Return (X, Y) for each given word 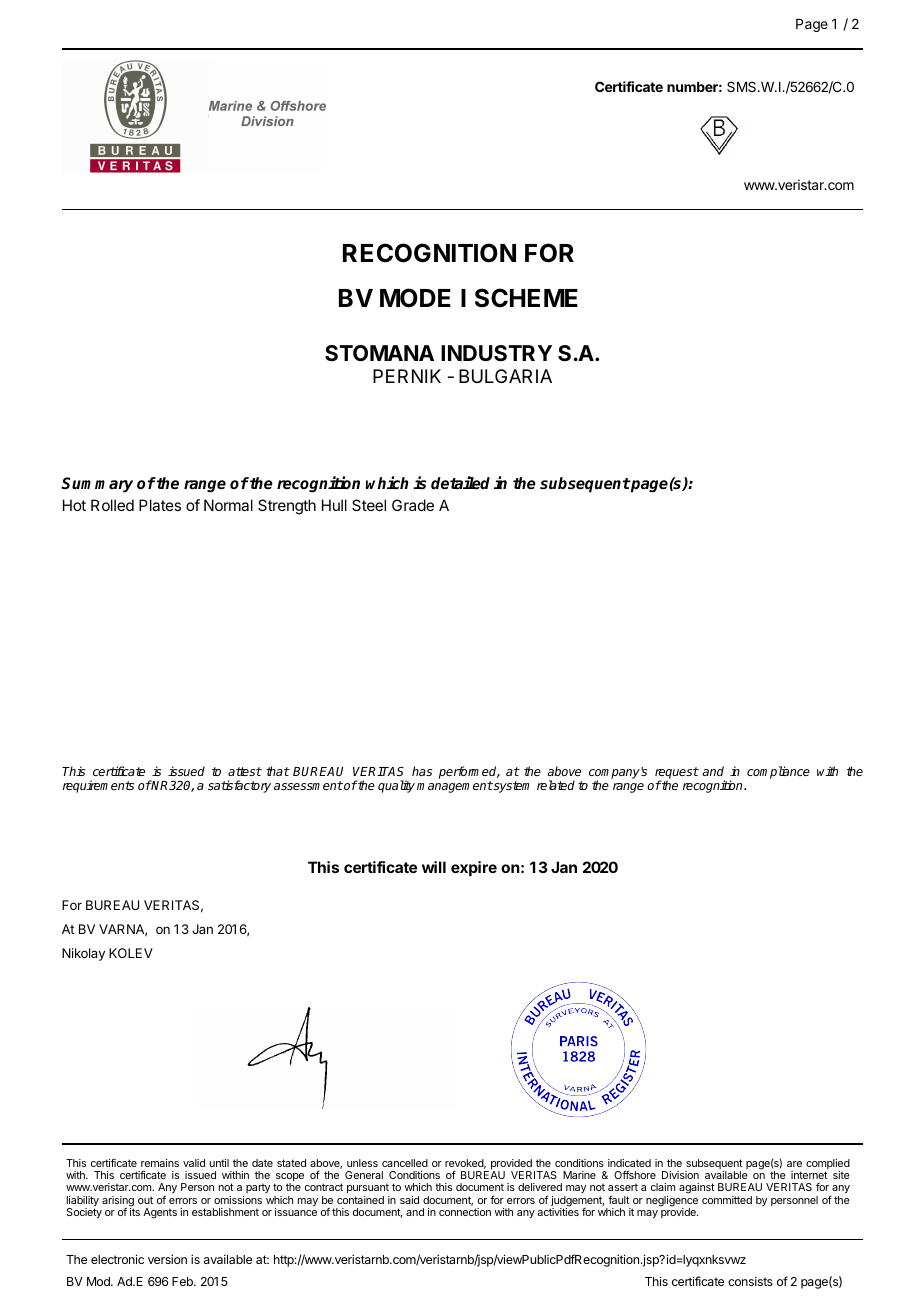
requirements (98, 786)
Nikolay (83, 954)
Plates (160, 505)
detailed (460, 483)
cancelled (405, 1163)
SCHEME (526, 298)
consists (750, 1281)
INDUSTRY (496, 353)
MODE (415, 298)
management (455, 787)
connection (465, 1212)
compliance (778, 772)
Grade (413, 505)
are (794, 1164)
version (167, 1259)
